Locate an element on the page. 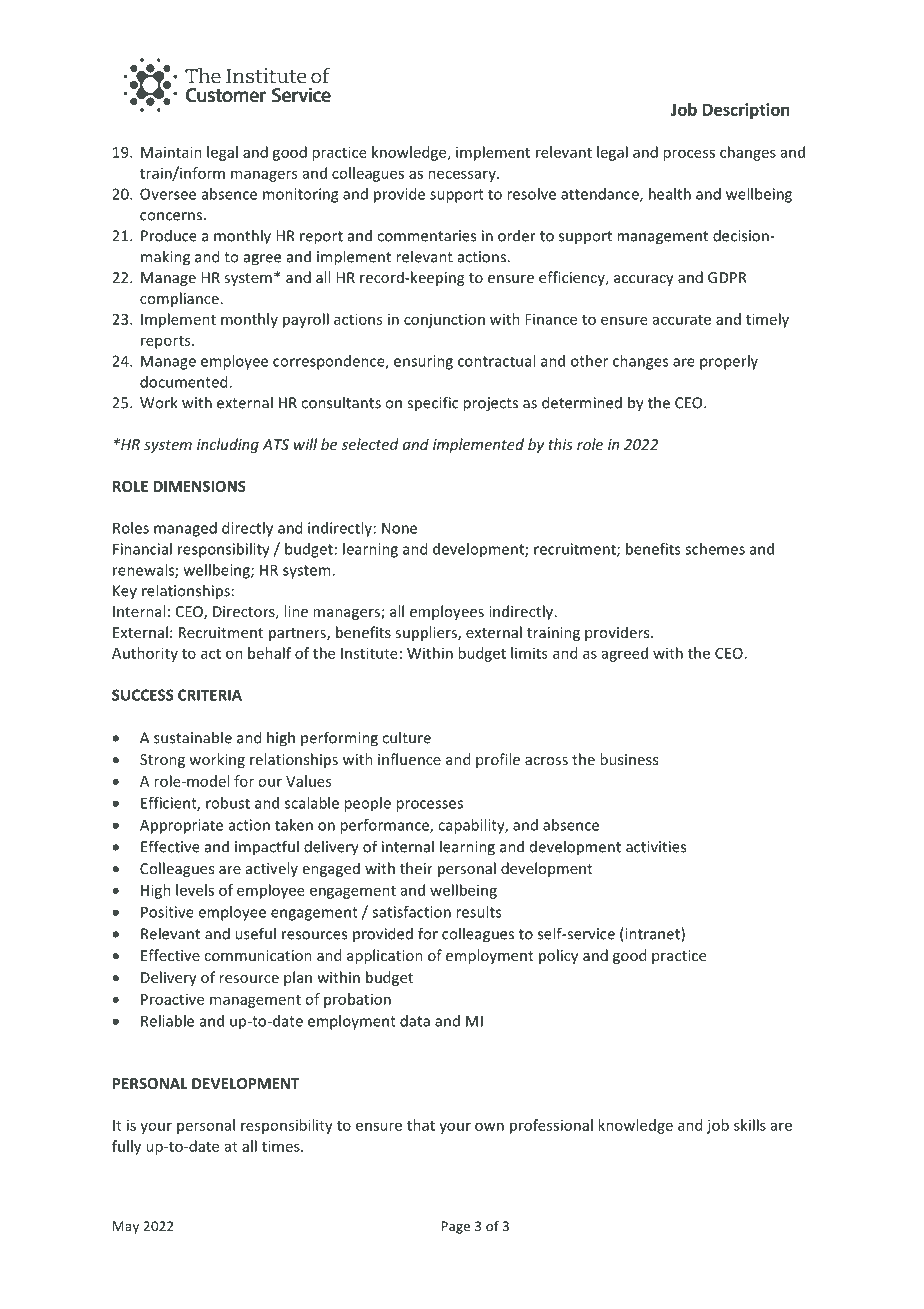 The image size is (924, 1309). influence is located at coordinates (409, 759).
